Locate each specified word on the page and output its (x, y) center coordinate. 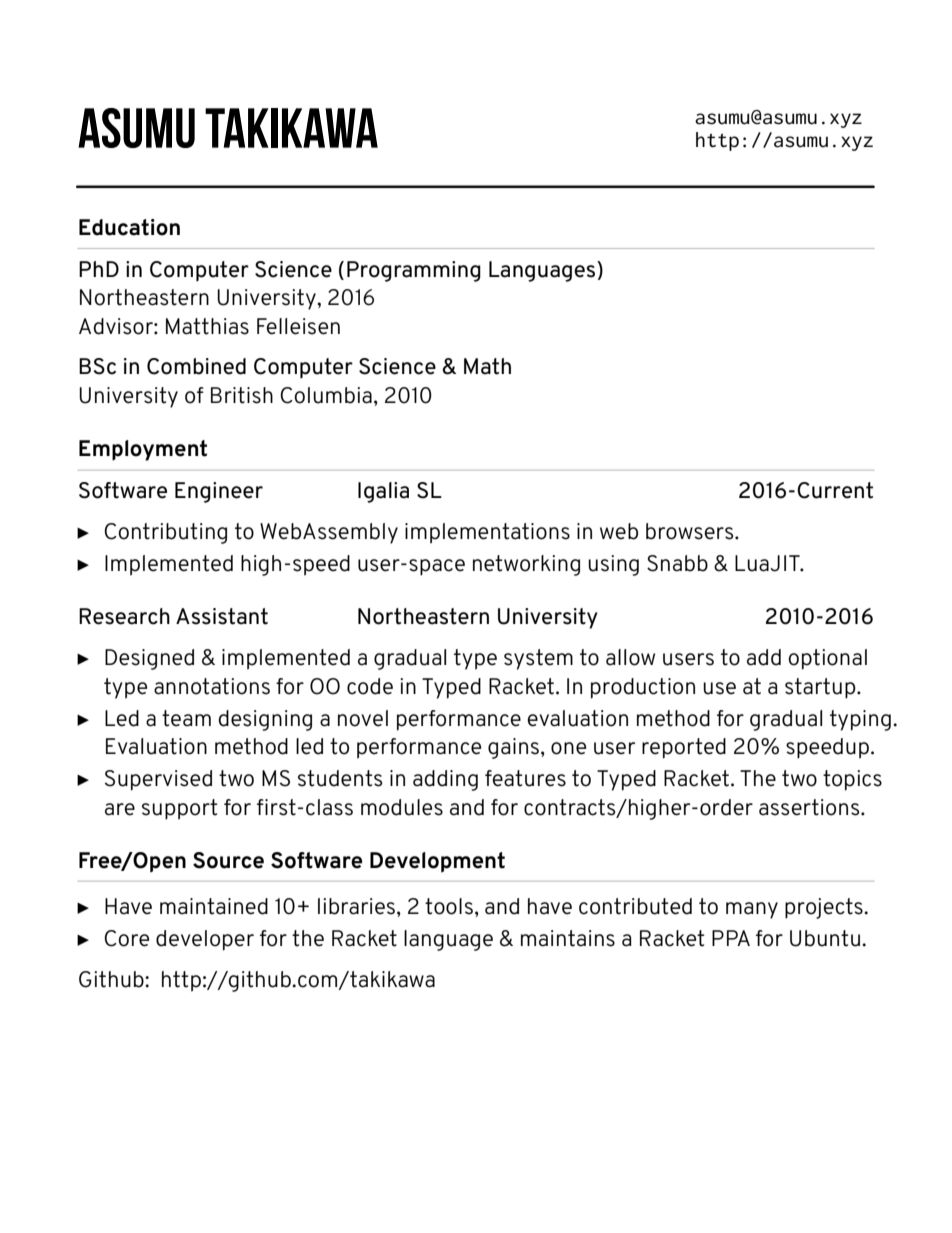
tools (449, 906)
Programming (414, 271)
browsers (691, 531)
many (752, 910)
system (538, 659)
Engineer (219, 492)
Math (487, 366)
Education (129, 227)
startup (821, 688)
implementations (487, 533)
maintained (214, 906)
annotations (212, 686)
